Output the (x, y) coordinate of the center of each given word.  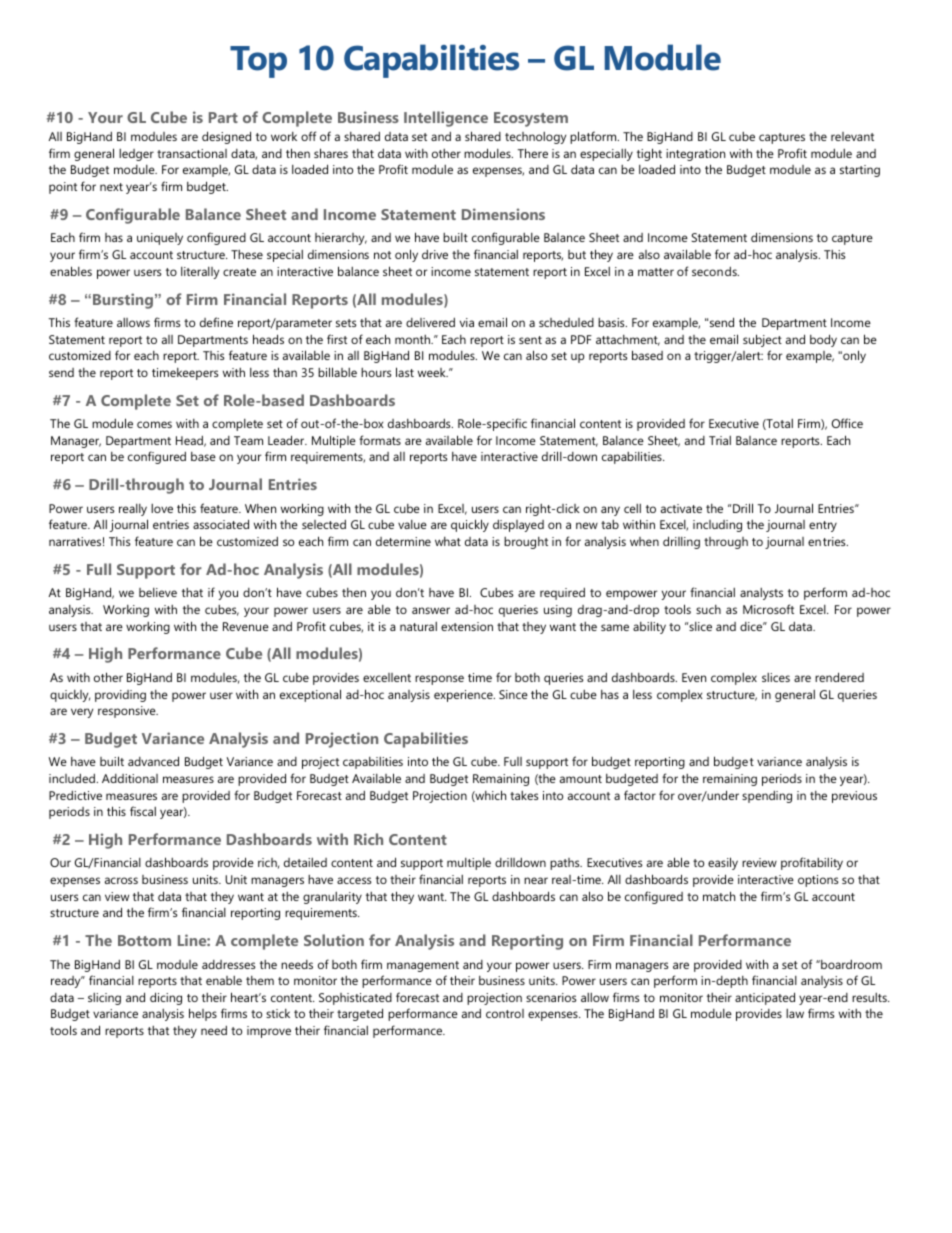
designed (226, 137)
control (505, 1013)
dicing (166, 998)
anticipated (765, 998)
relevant (852, 136)
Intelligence (446, 119)
